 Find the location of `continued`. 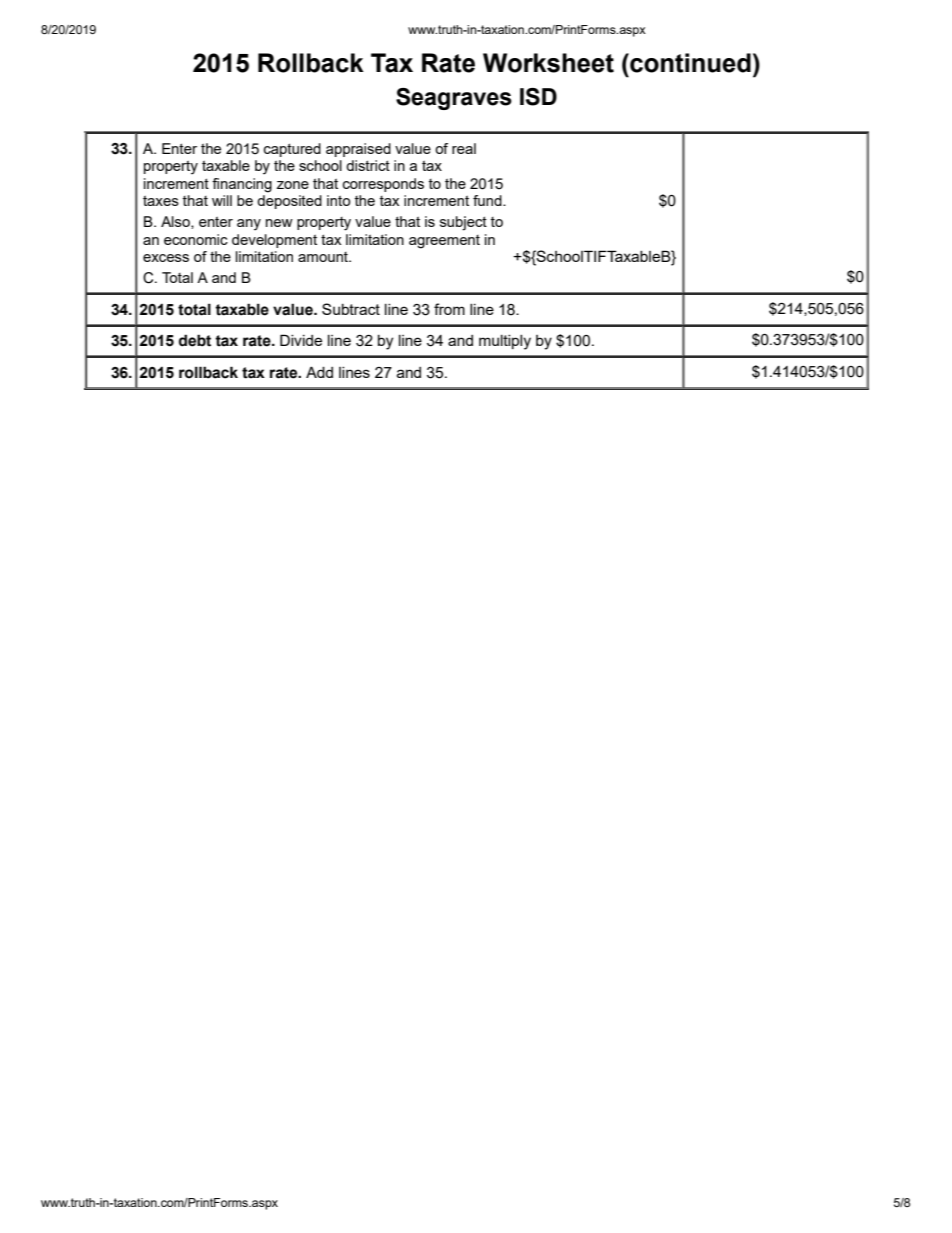

continued is located at coordinates (689, 63).
